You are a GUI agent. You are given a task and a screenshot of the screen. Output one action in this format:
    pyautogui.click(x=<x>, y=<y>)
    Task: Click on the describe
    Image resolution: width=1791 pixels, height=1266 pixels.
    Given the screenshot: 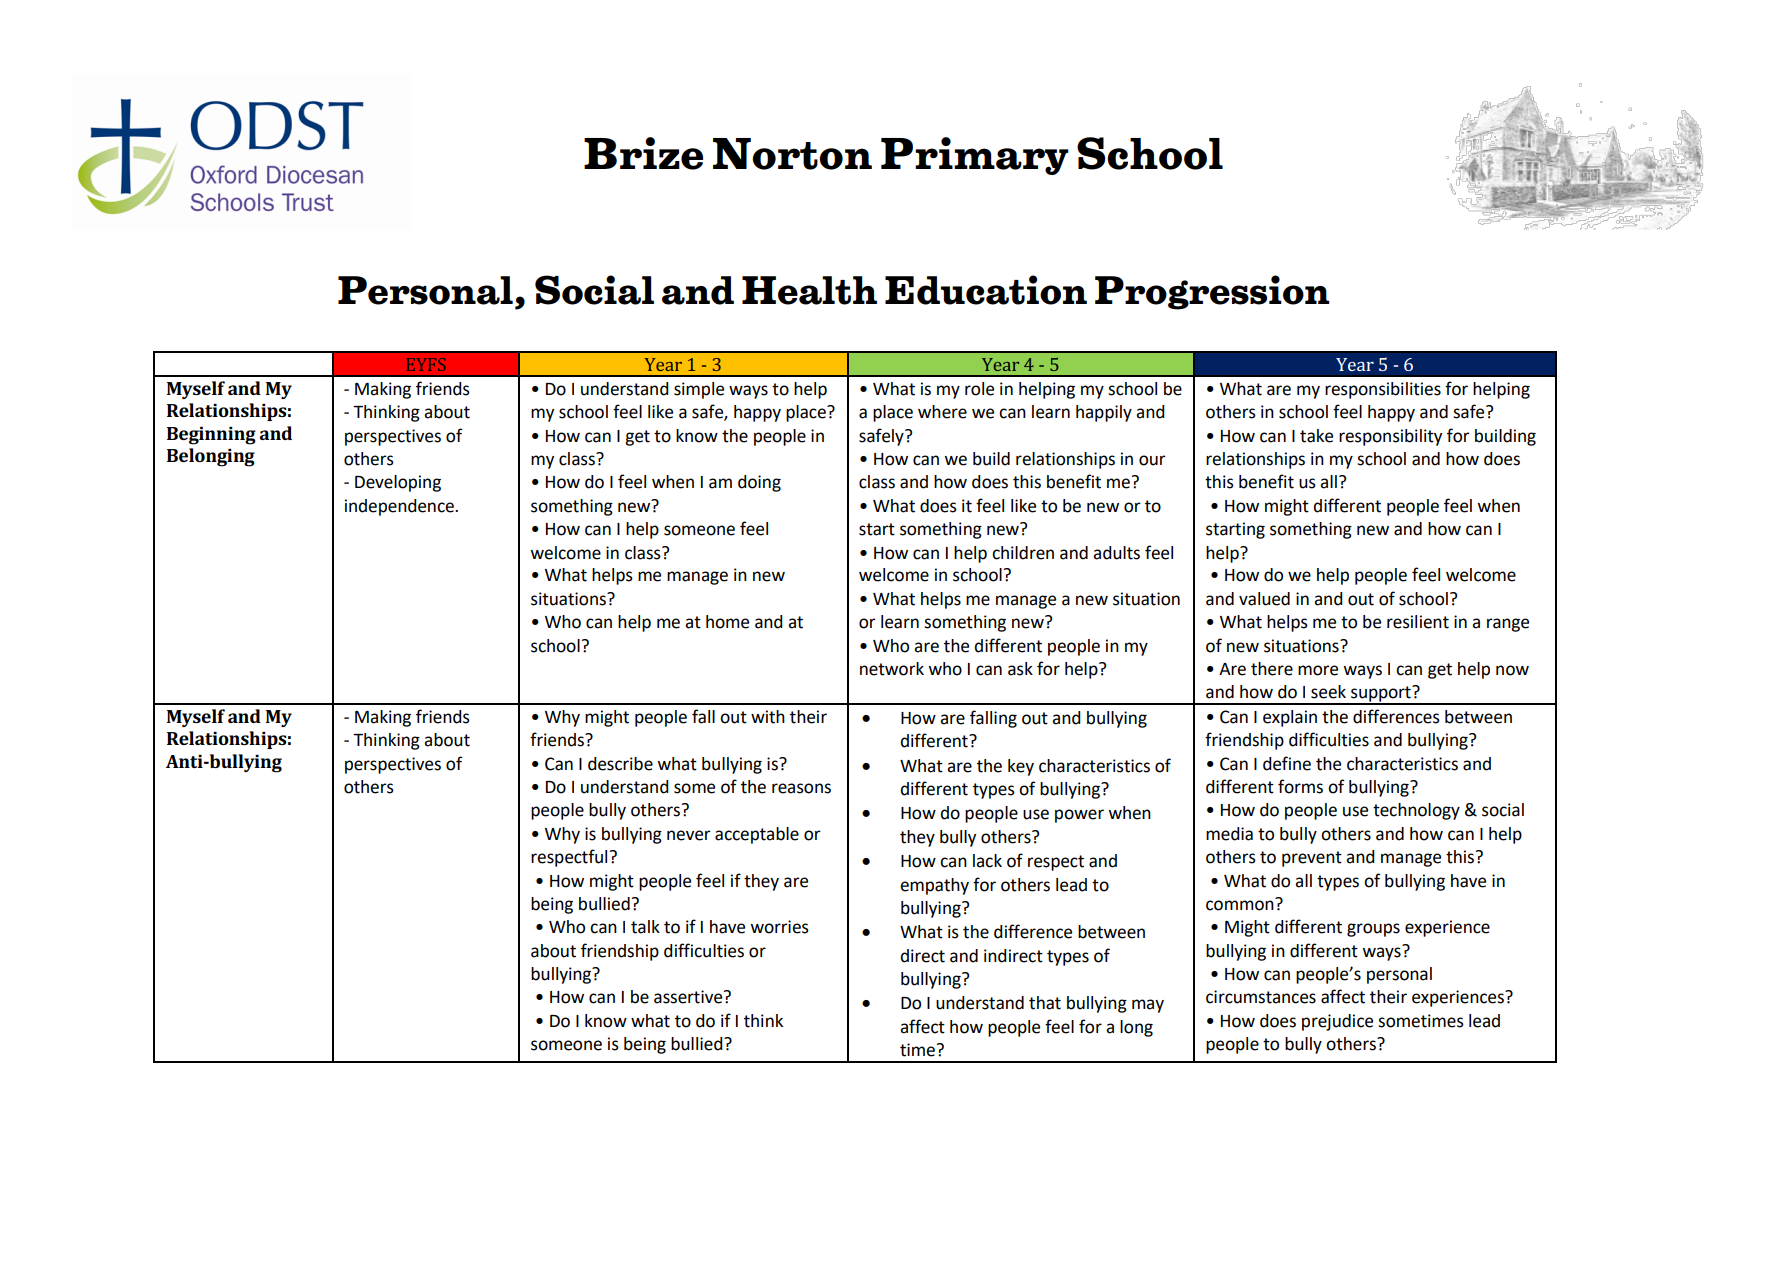 What is the action you would take?
    pyautogui.click(x=620, y=764)
